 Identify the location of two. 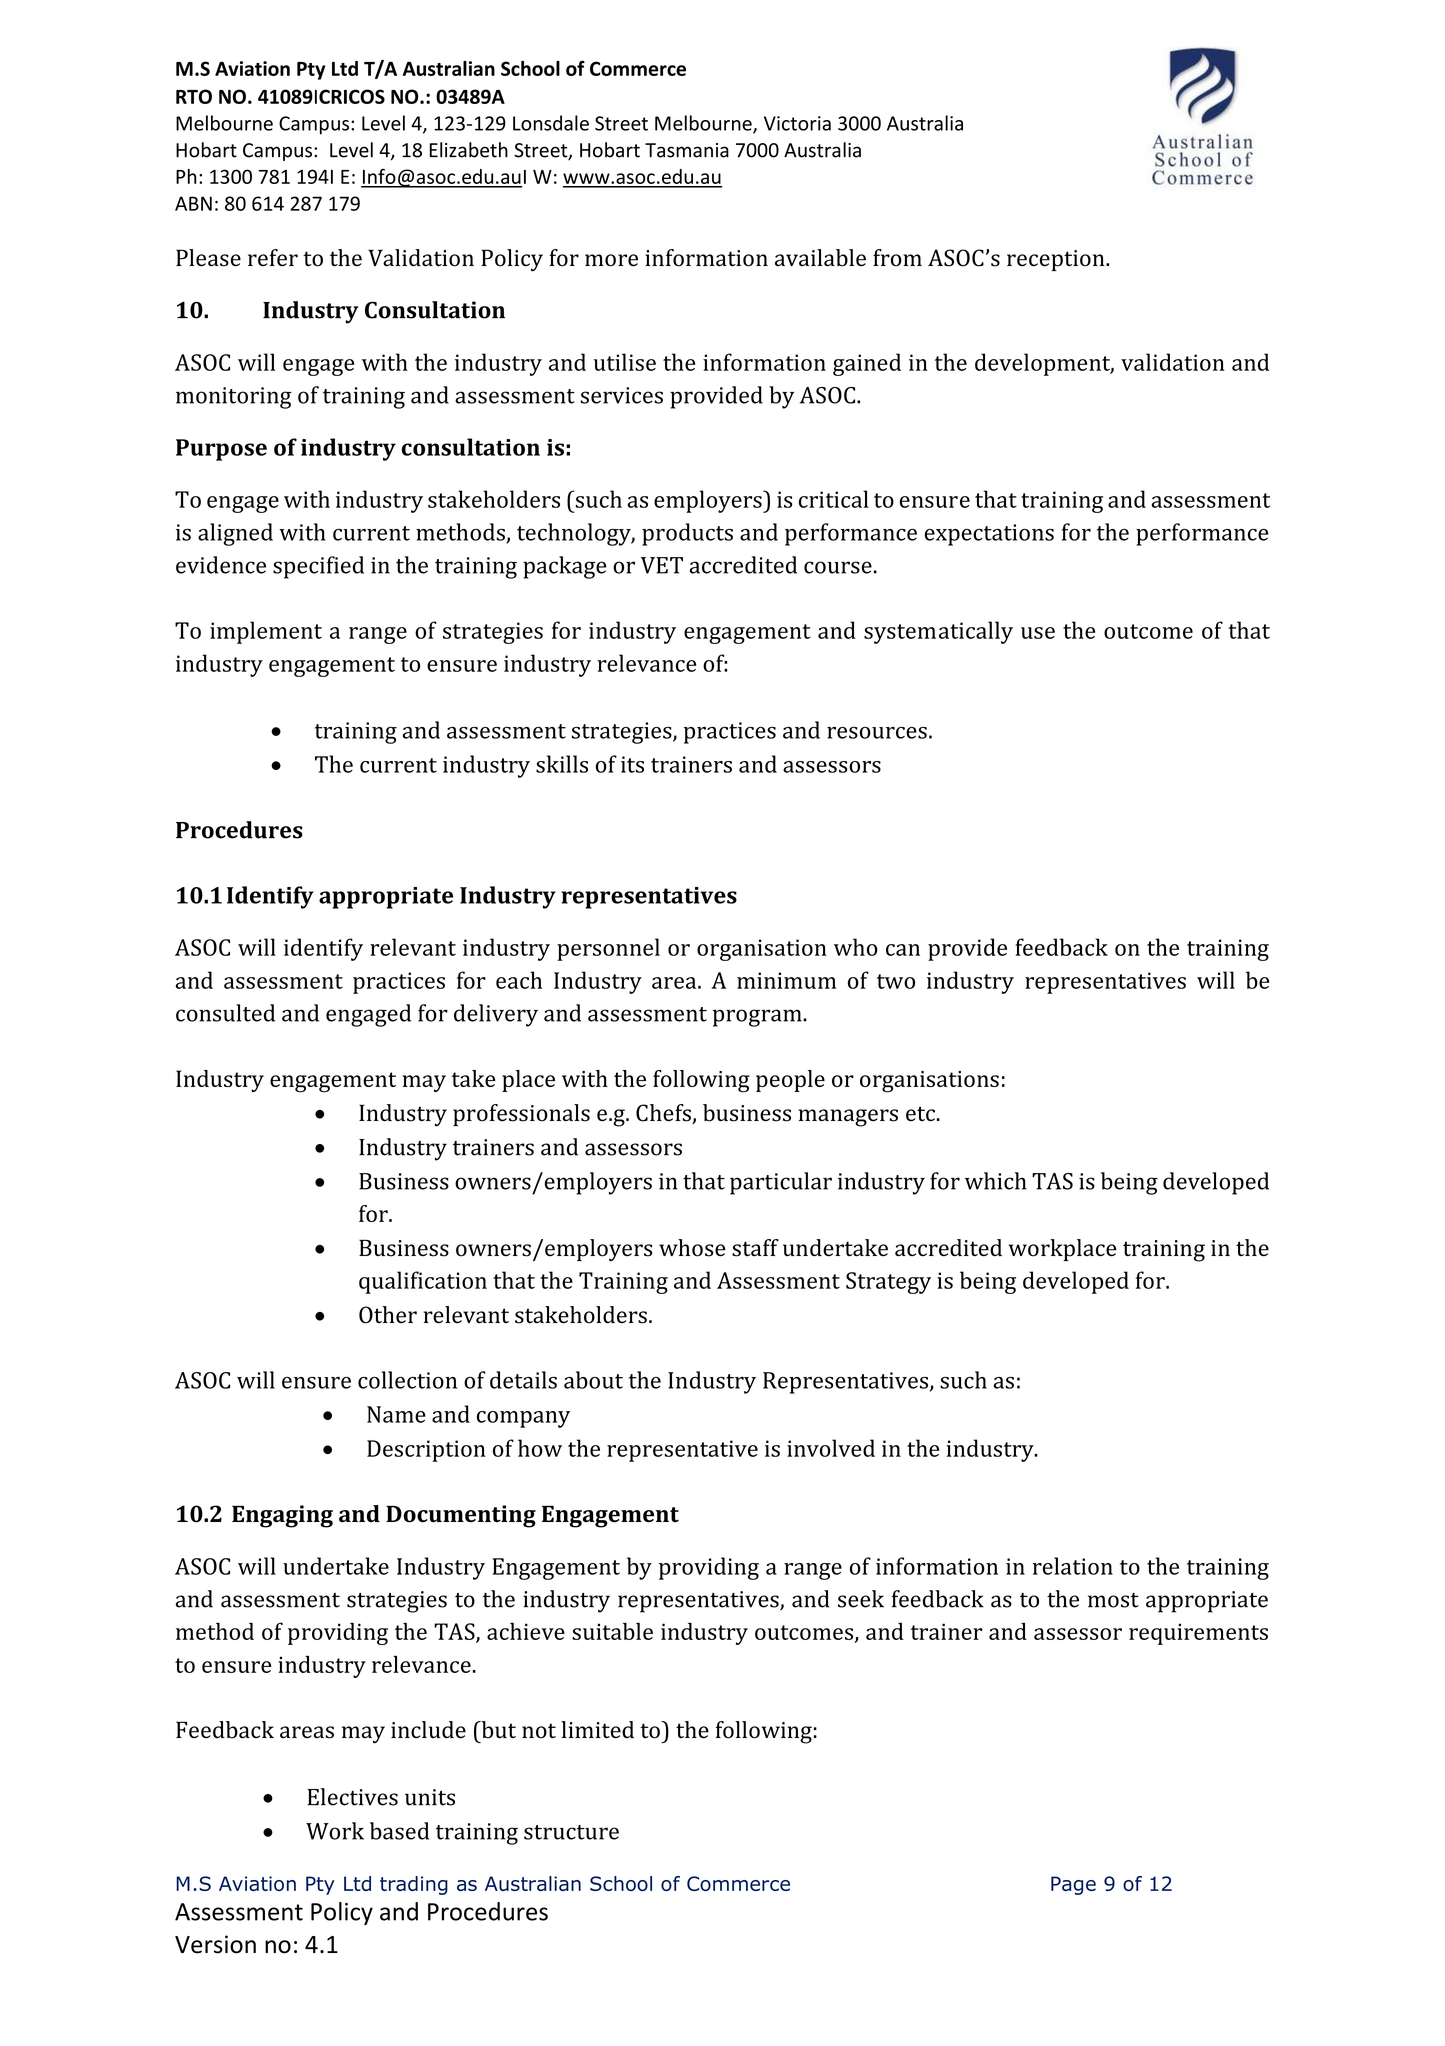
(896, 981).
